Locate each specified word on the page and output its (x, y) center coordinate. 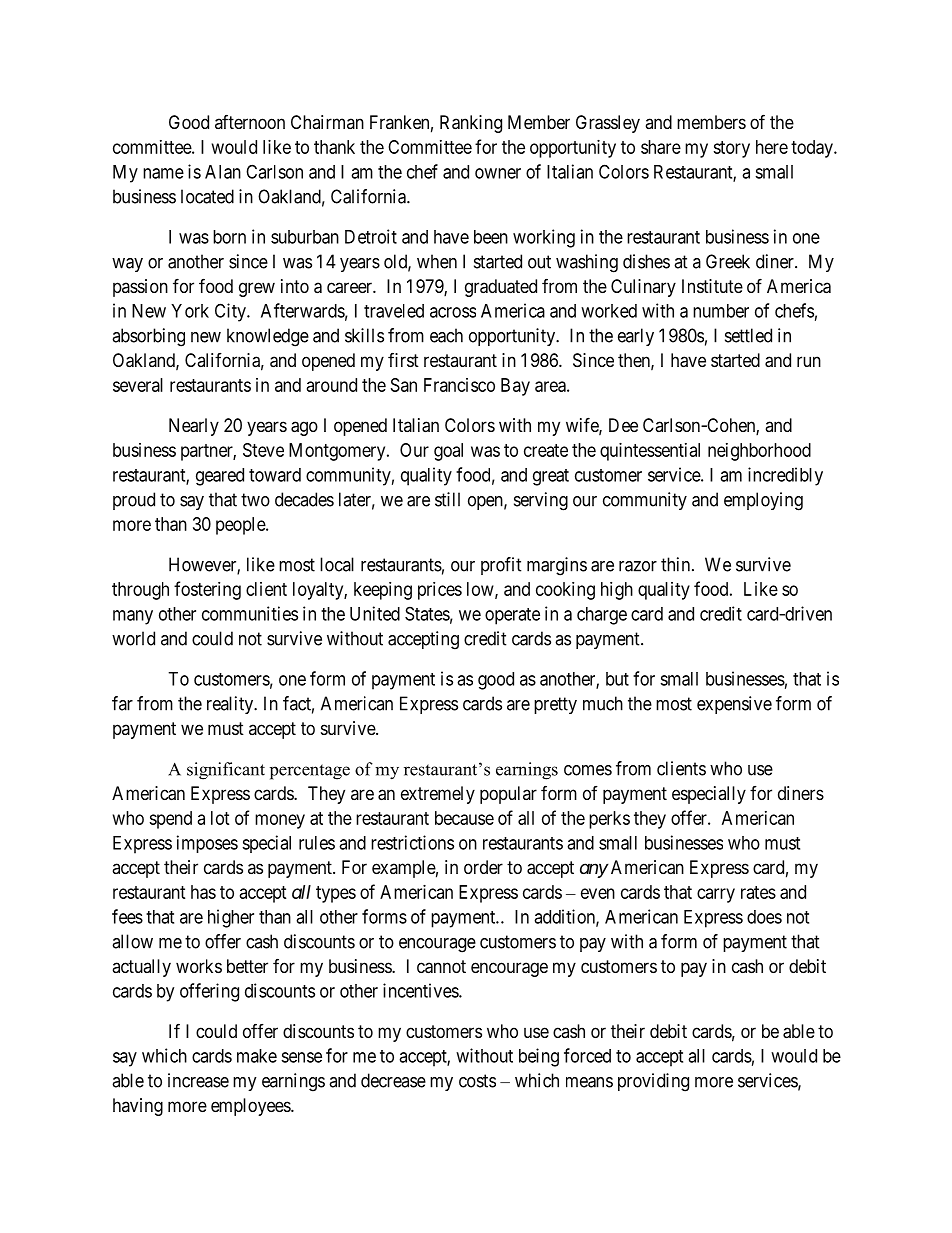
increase (198, 1080)
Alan (223, 172)
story (731, 149)
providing (653, 1082)
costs (477, 1081)
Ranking (471, 124)
